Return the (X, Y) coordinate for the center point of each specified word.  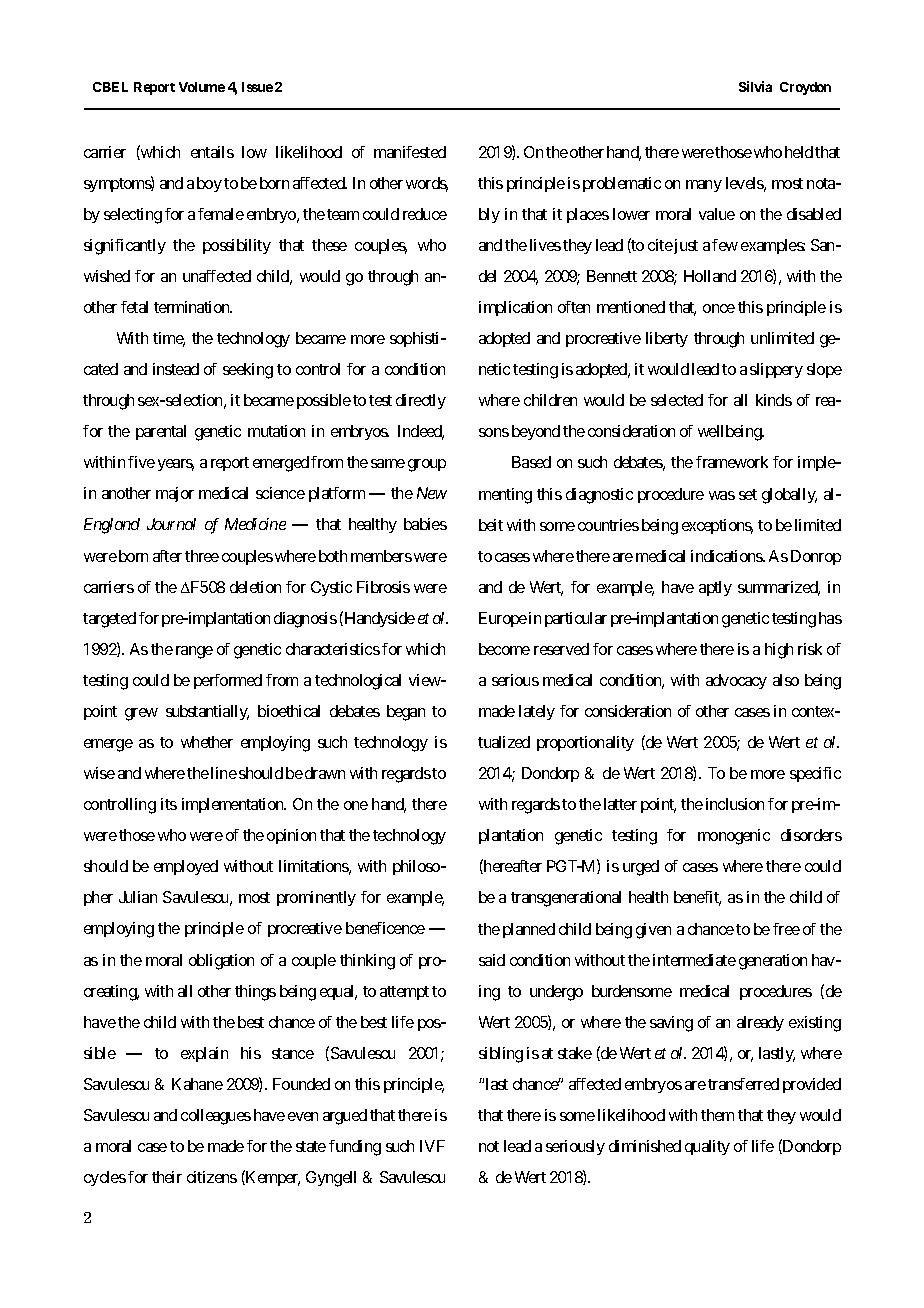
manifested (410, 152)
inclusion (735, 804)
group (427, 465)
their (167, 1177)
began (406, 713)
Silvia (755, 86)
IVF (432, 1146)
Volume (202, 87)
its (169, 804)
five (141, 462)
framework (732, 462)
